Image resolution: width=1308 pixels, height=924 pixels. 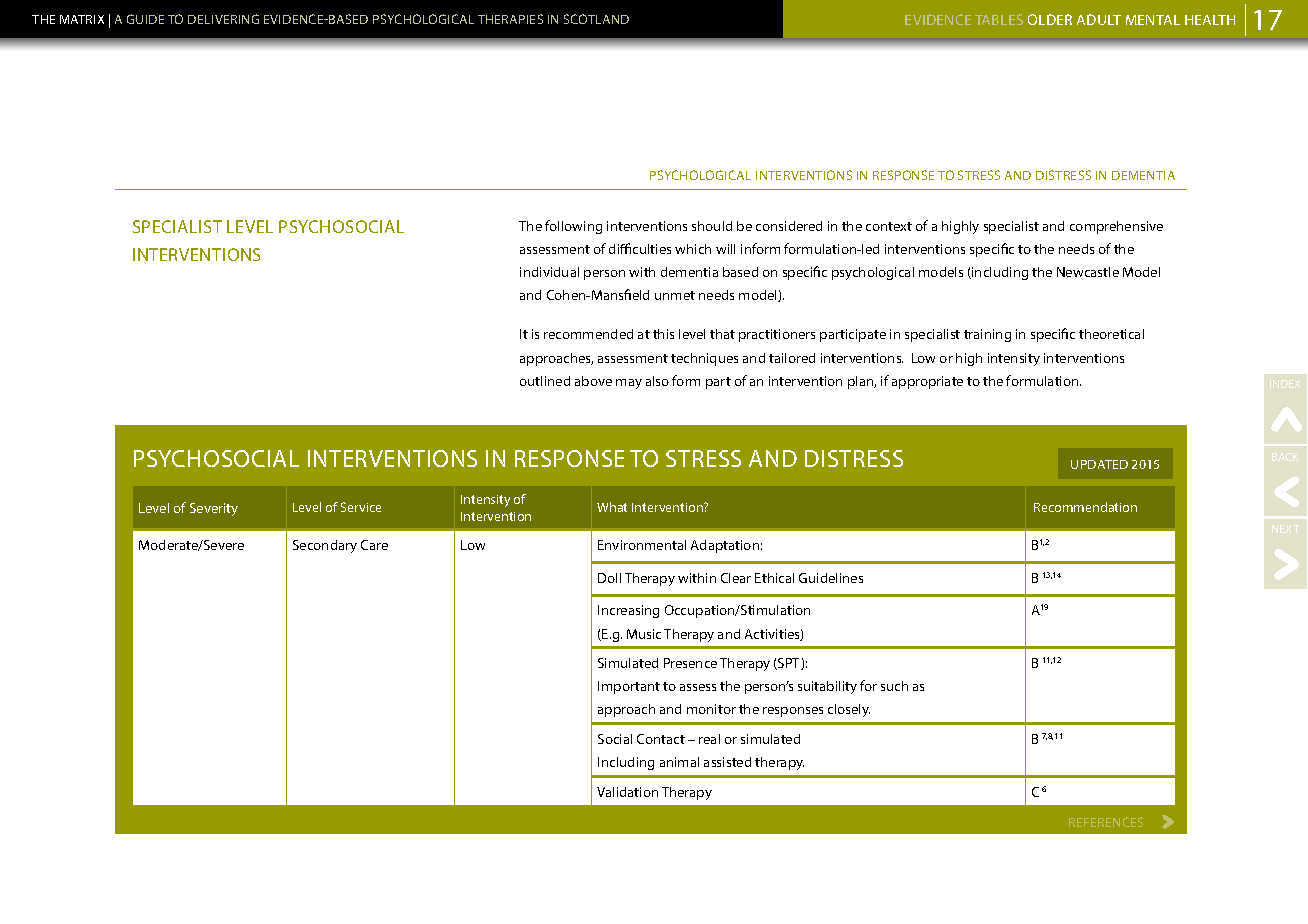 I want to click on DELIVERING, so click(x=223, y=19).
